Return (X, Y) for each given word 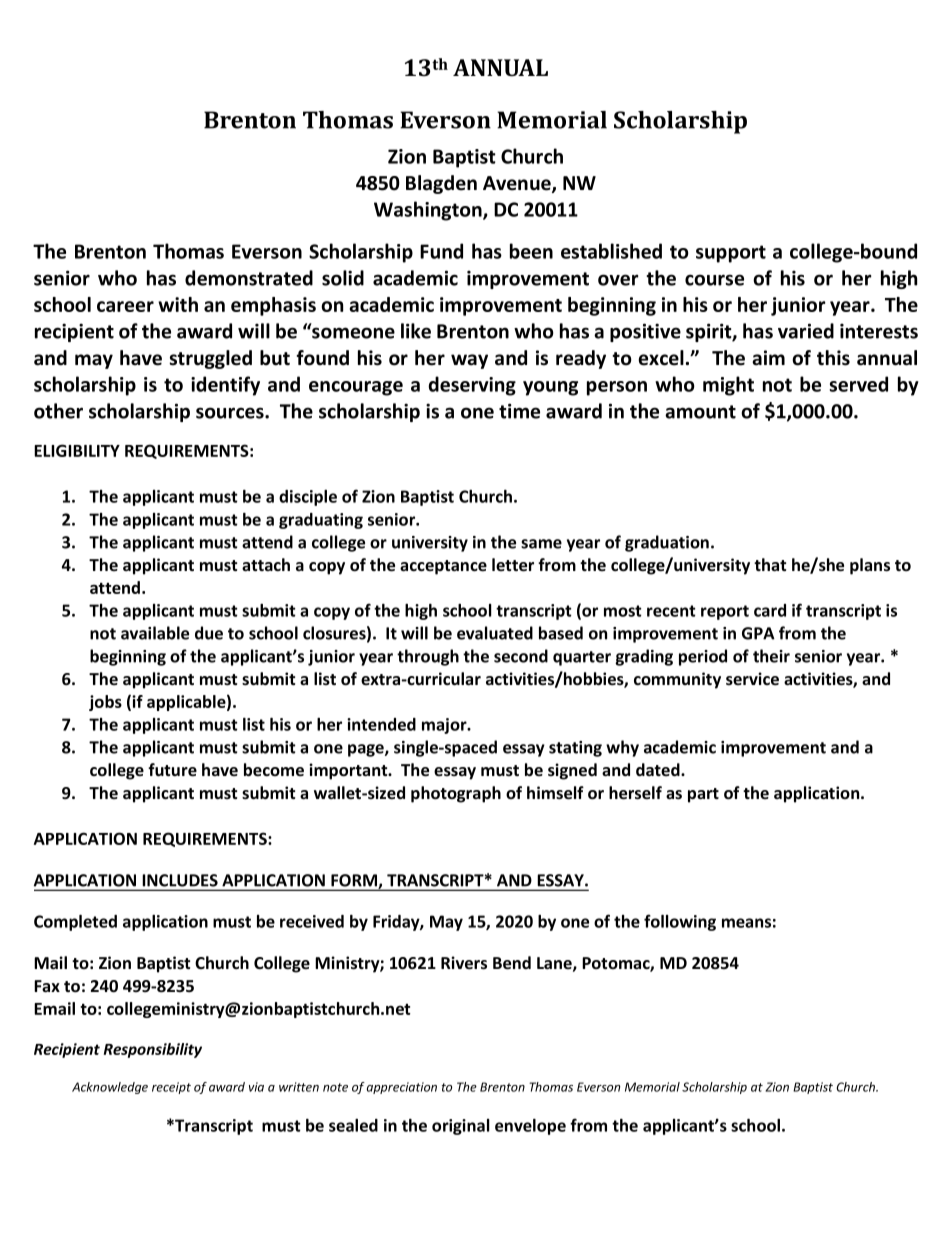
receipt (171, 1088)
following (680, 922)
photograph (456, 794)
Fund (441, 251)
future (172, 770)
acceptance (443, 567)
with (178, 304)
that (770, 565)
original (461, 1127)
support (731, 254)
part (703, 795)
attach (266, 565)
